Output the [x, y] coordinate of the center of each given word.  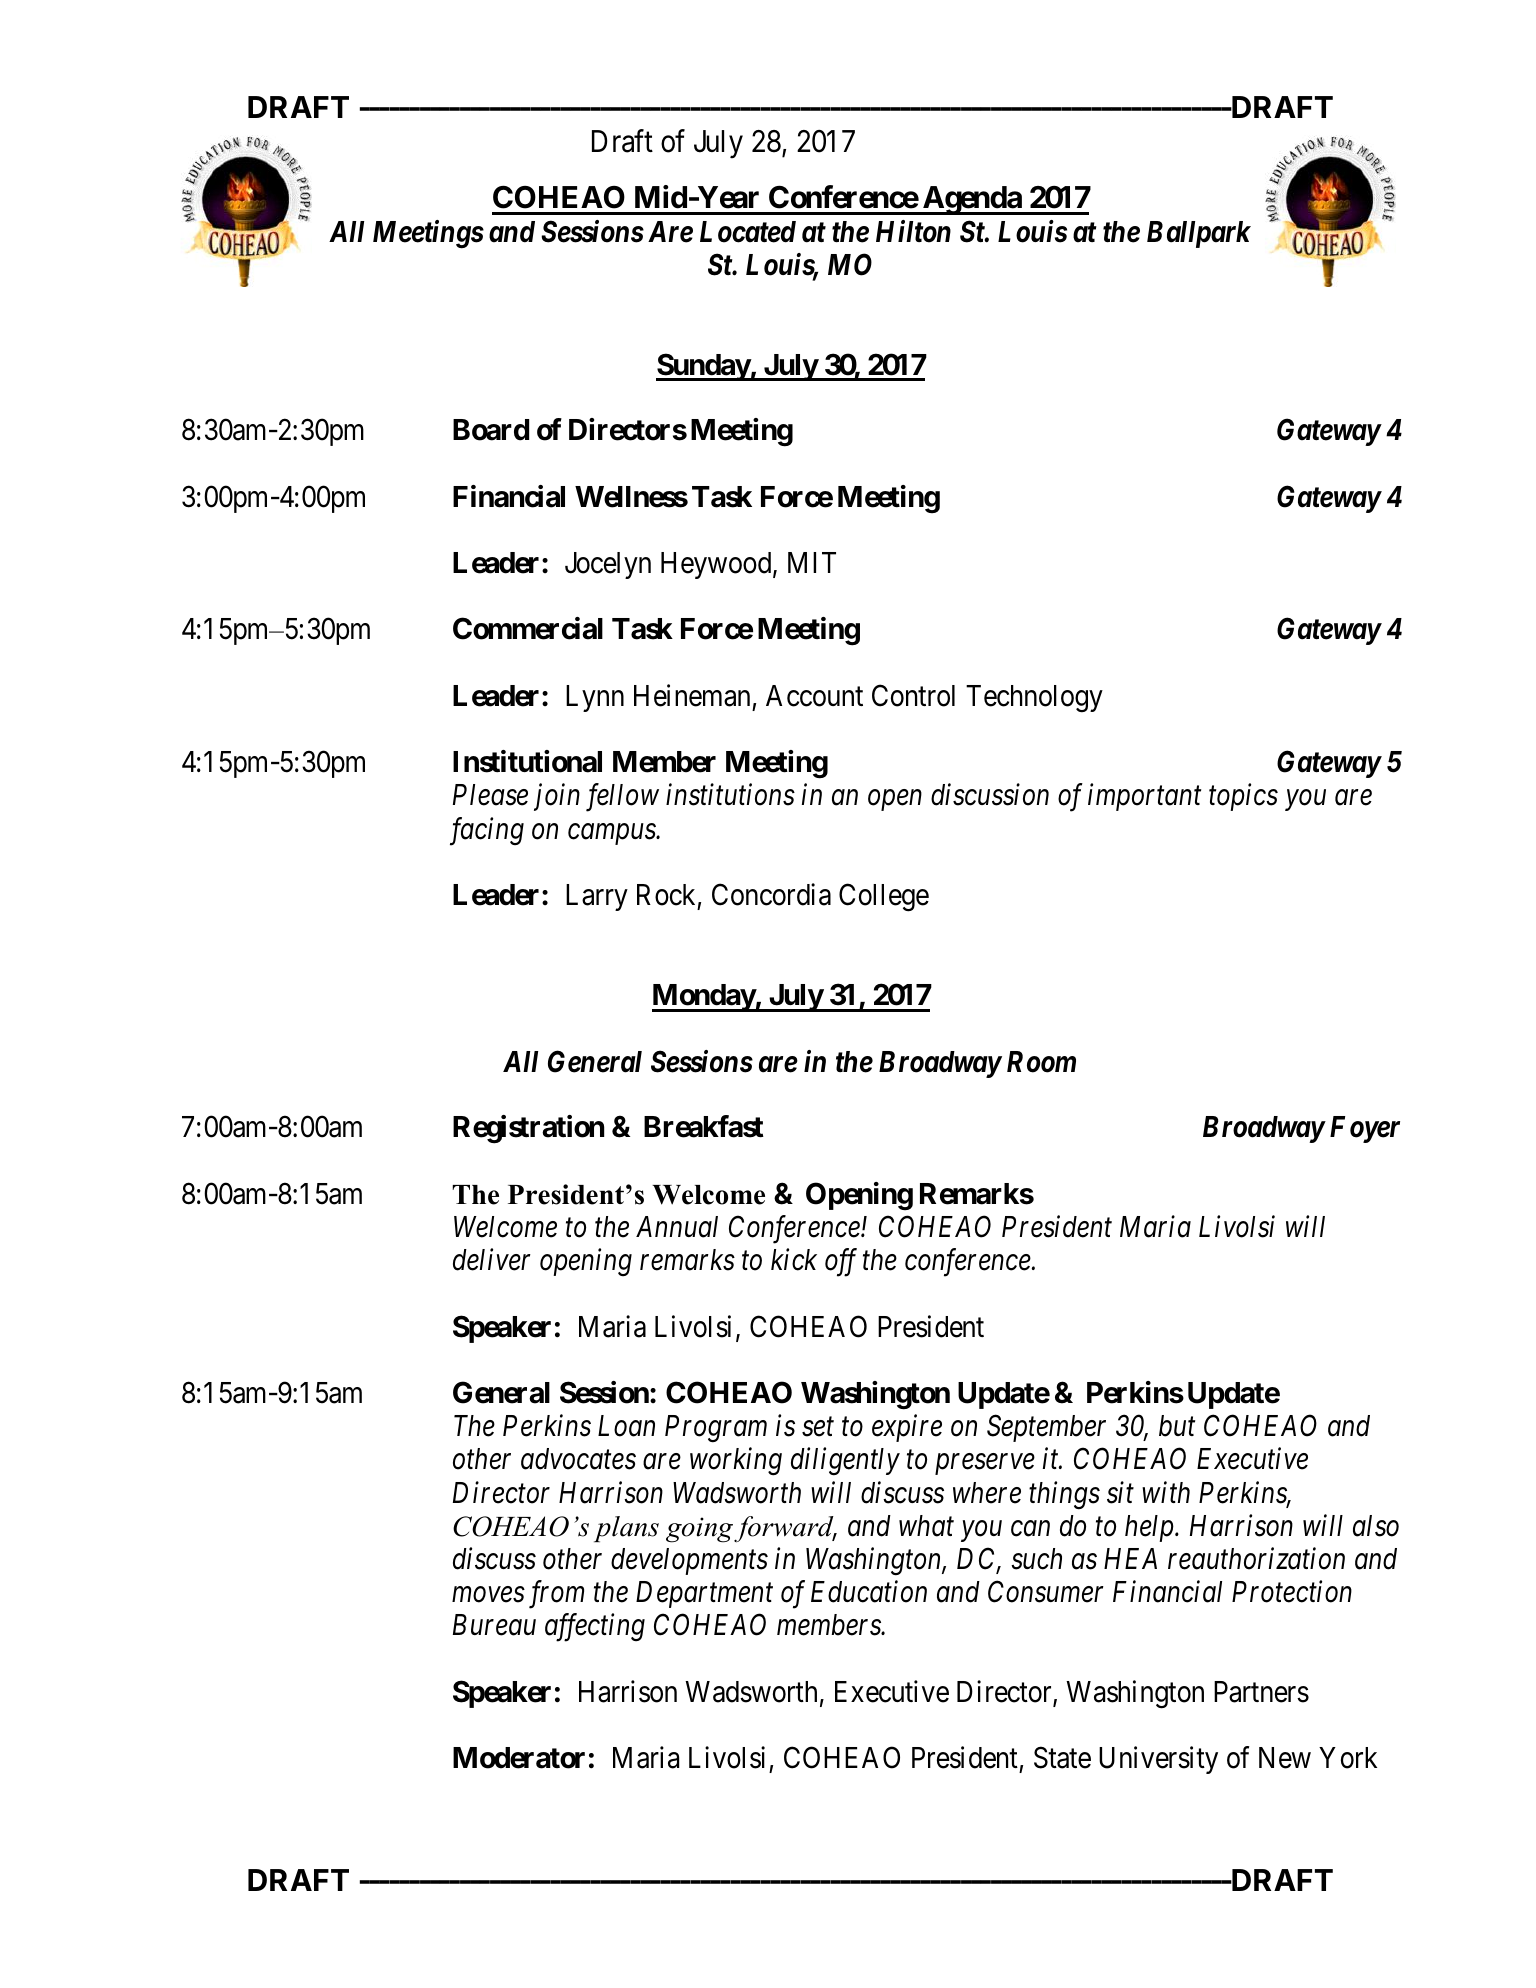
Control [913, 695]
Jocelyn [608, 565]
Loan [626, 1426]
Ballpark [1199, 234]
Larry [597, 897]
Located [748, 232]
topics [1243, 797]
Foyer [1365, 1129]
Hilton [913, 231]
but [1177, 1426]
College [884, 897]
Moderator [519, 1758]
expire [907, 1428]
